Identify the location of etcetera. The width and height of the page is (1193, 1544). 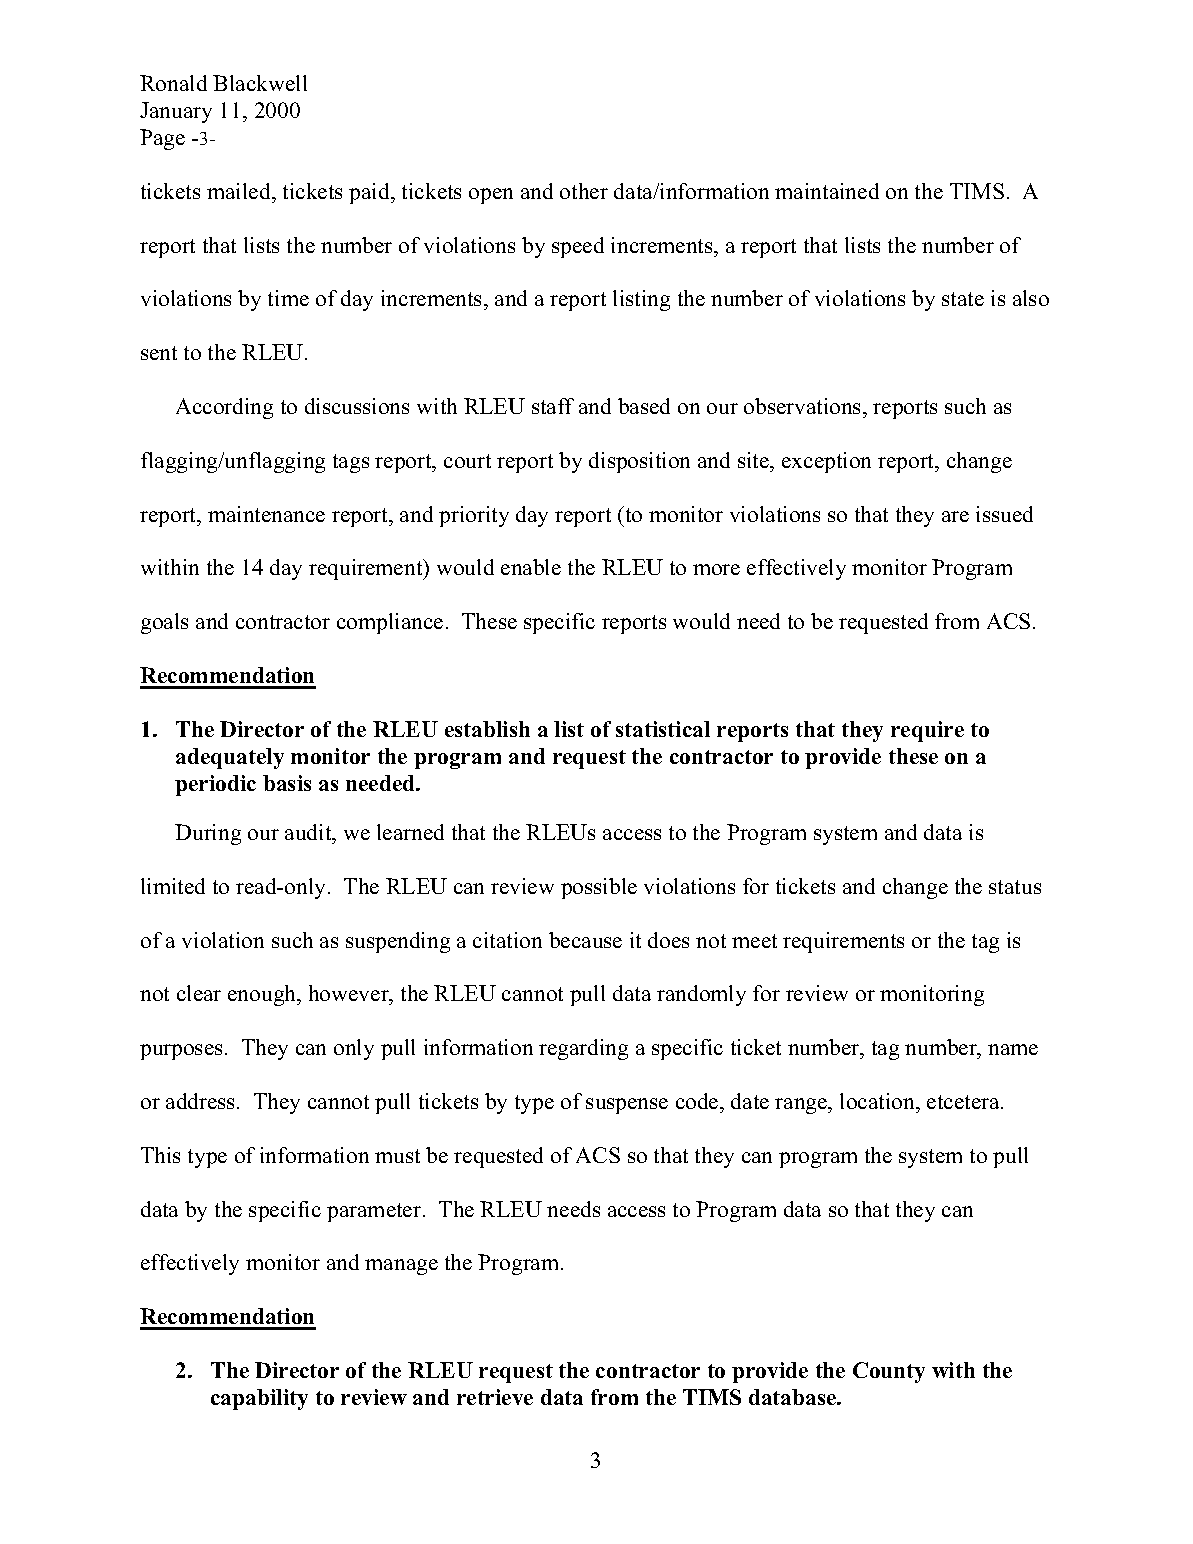
(964, 1102).
